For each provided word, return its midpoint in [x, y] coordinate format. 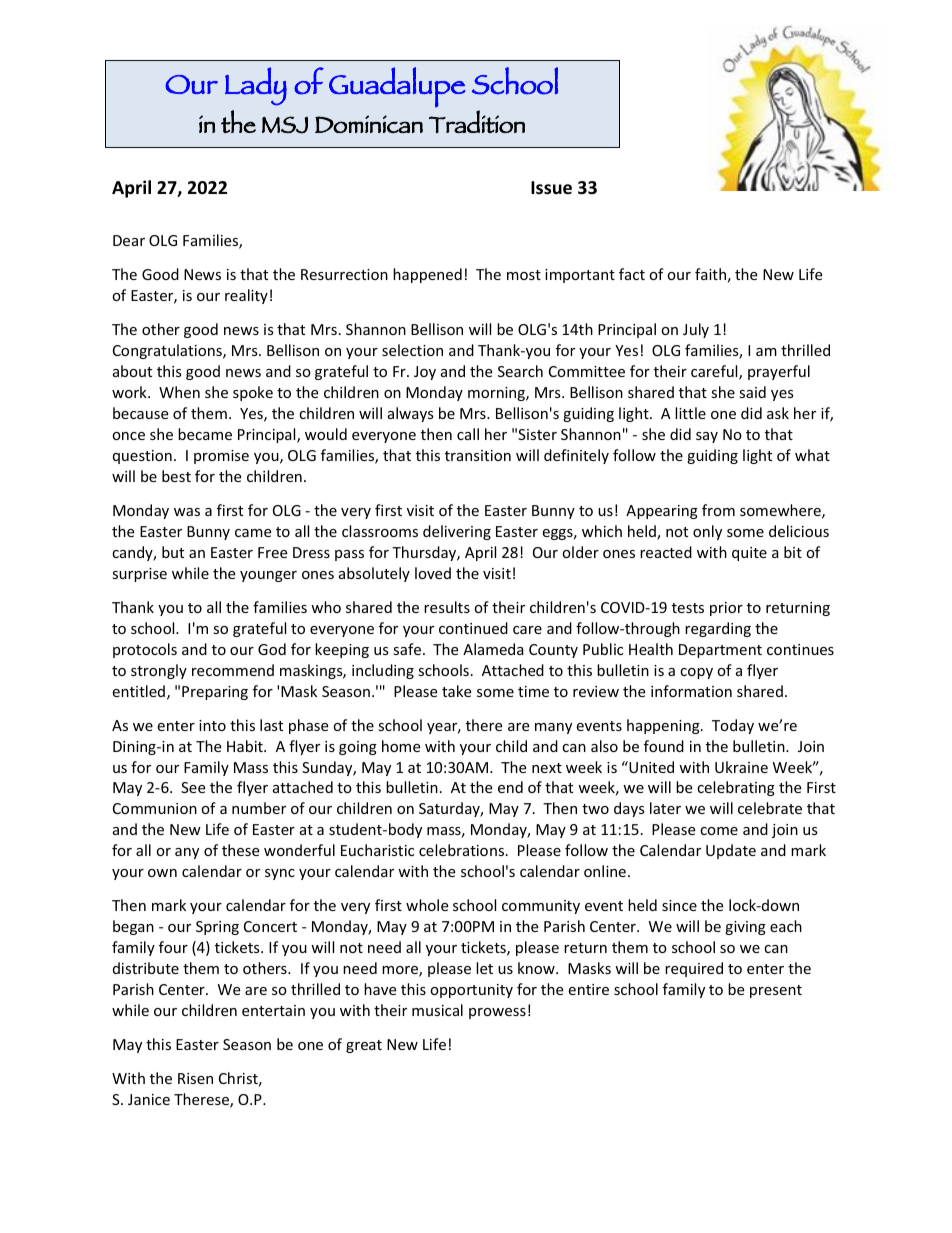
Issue [551, 188]
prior [726, 609]
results [447, 607]
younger [268, 576]
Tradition [477, 121]
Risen [195, 1078]
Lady [256, 86]
